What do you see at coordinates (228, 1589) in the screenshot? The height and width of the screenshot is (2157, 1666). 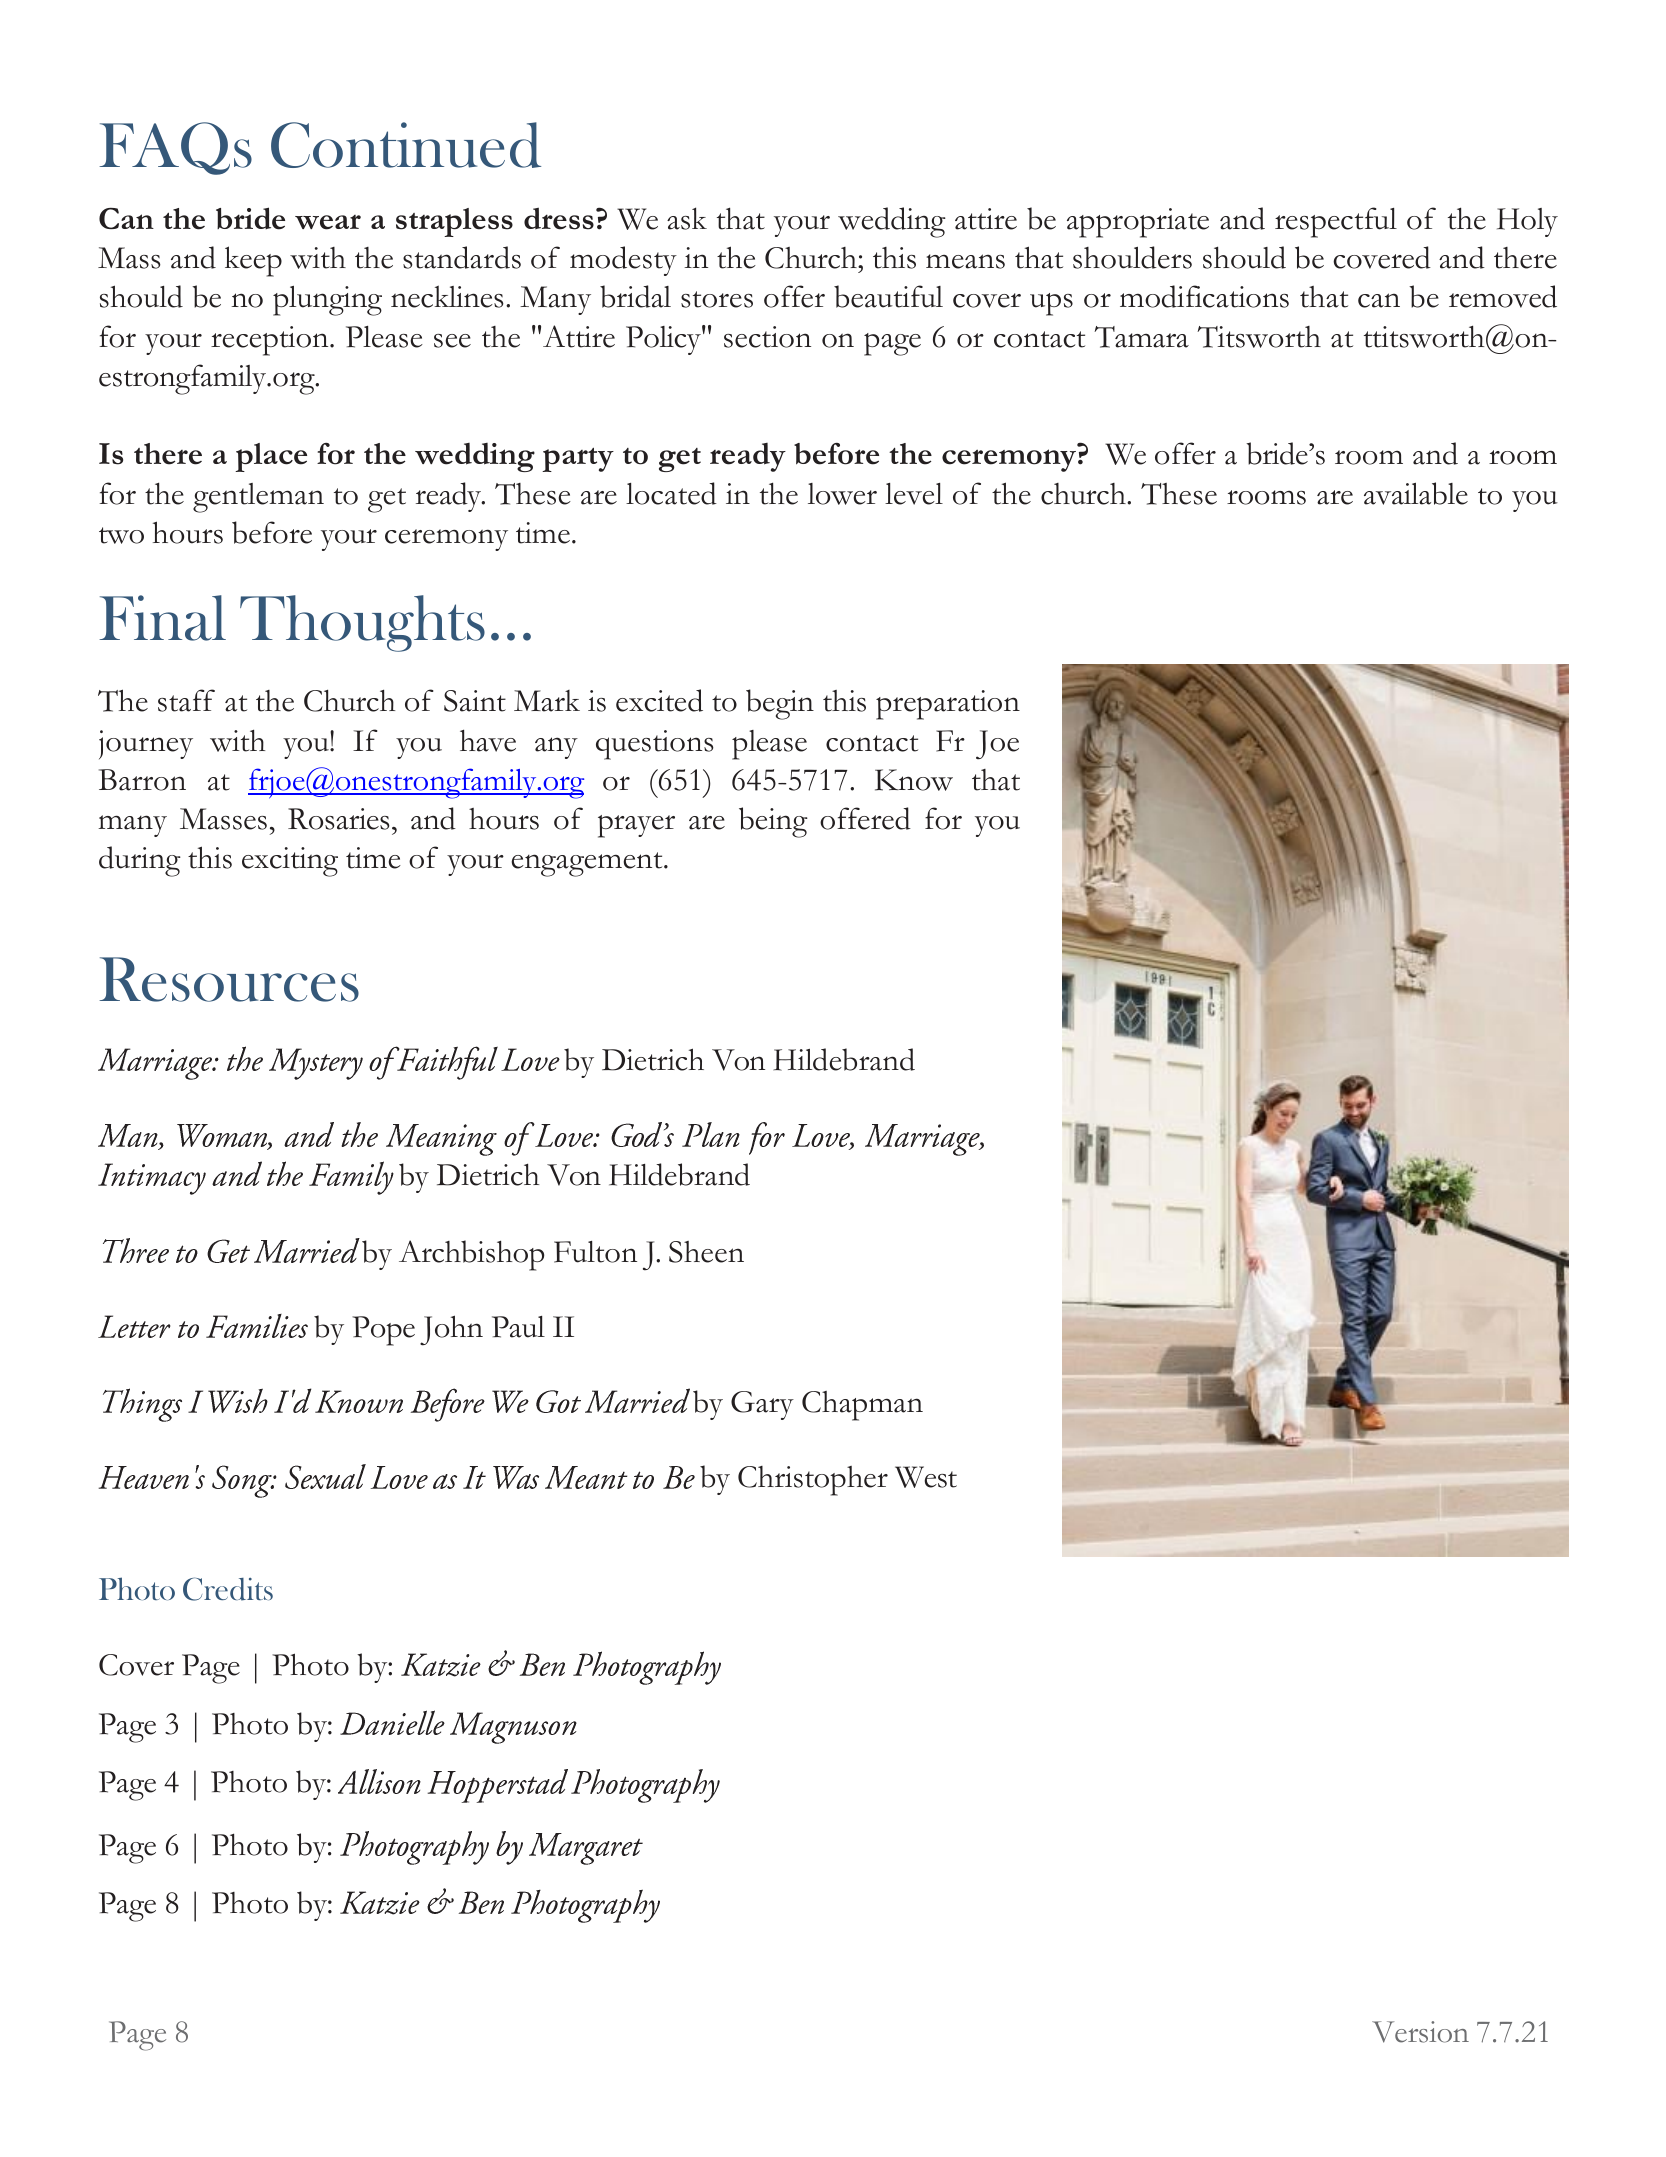 I see `Credits` at bounding box center [228, 1589].
